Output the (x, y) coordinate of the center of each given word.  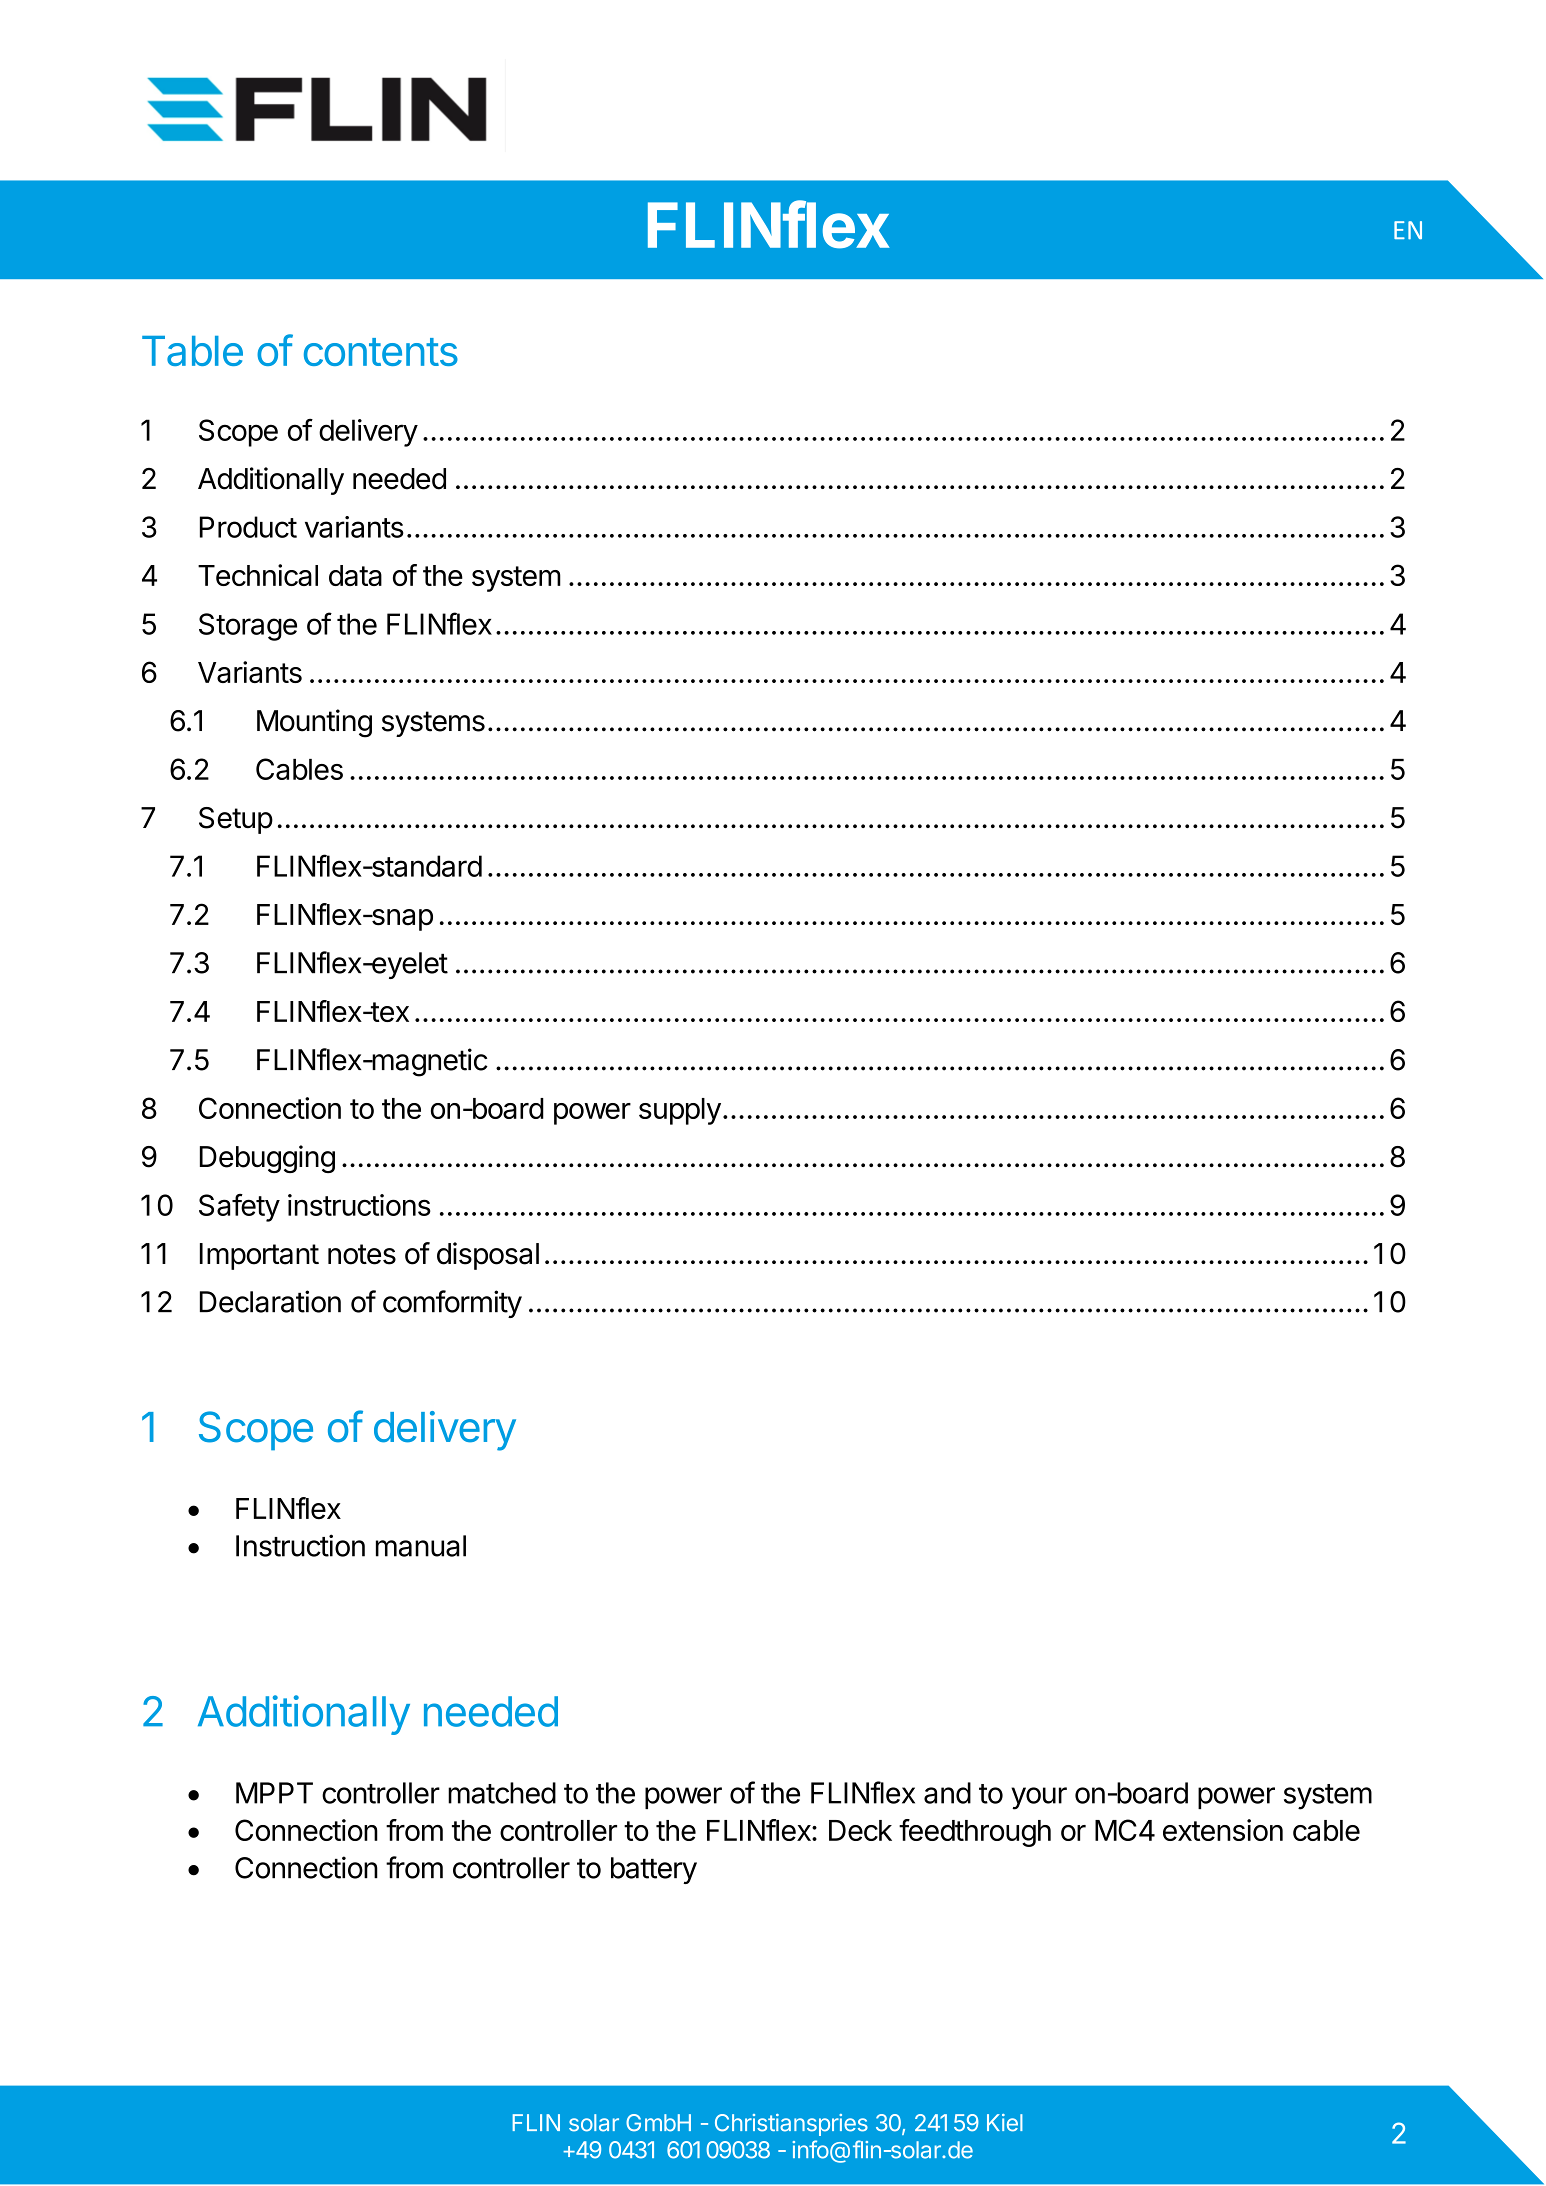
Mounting (314, 723)
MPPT (274, 1793)
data (355, 575)
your (1039, 1798)
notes (362, 1254)
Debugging (267, 1159)
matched (502, 1793)
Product (248, 527)
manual (421, 1546)
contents (381, 352)
